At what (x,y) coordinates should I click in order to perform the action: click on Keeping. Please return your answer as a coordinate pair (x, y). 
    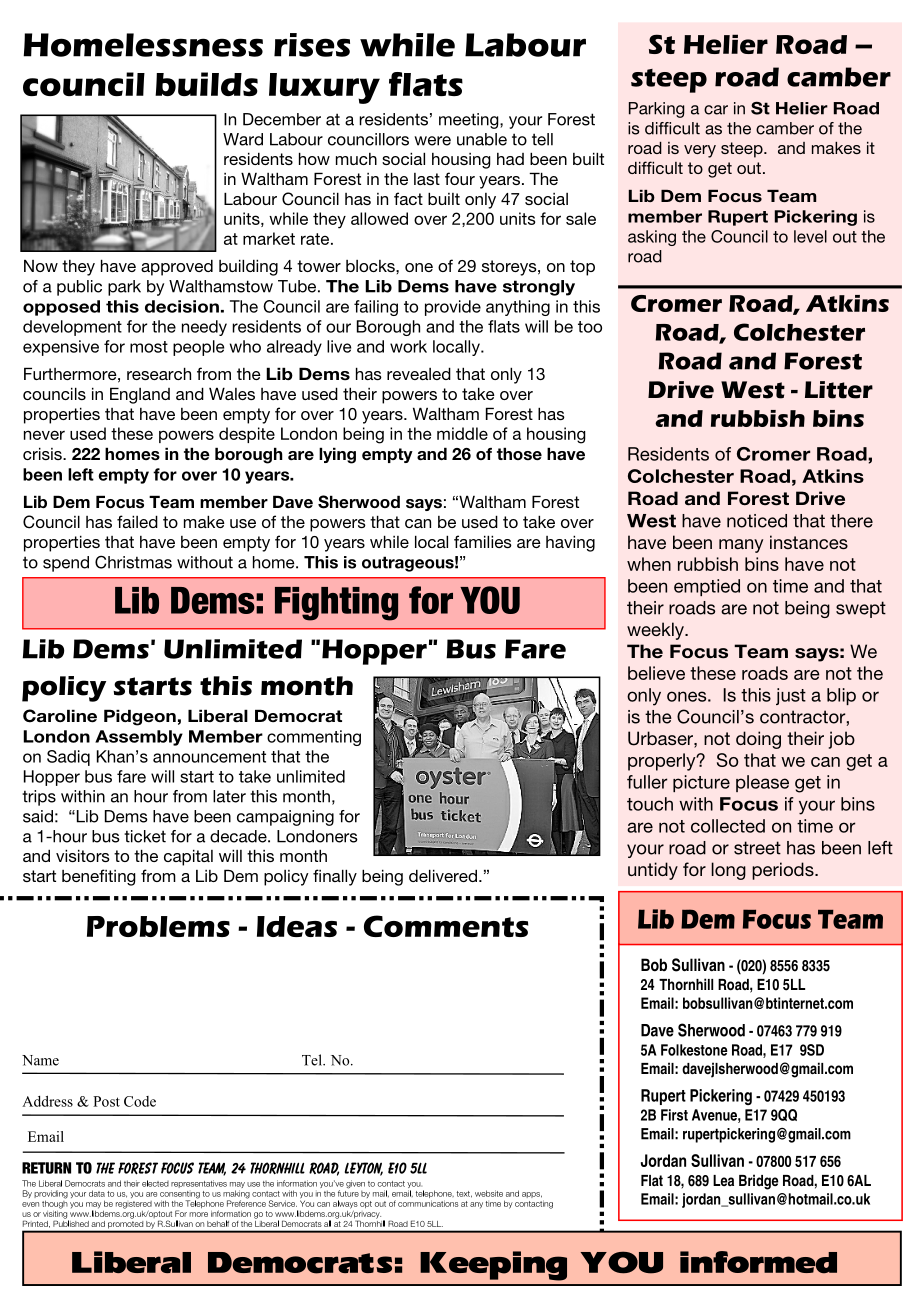
    Looking at the image, I should click on (493, 1266).
